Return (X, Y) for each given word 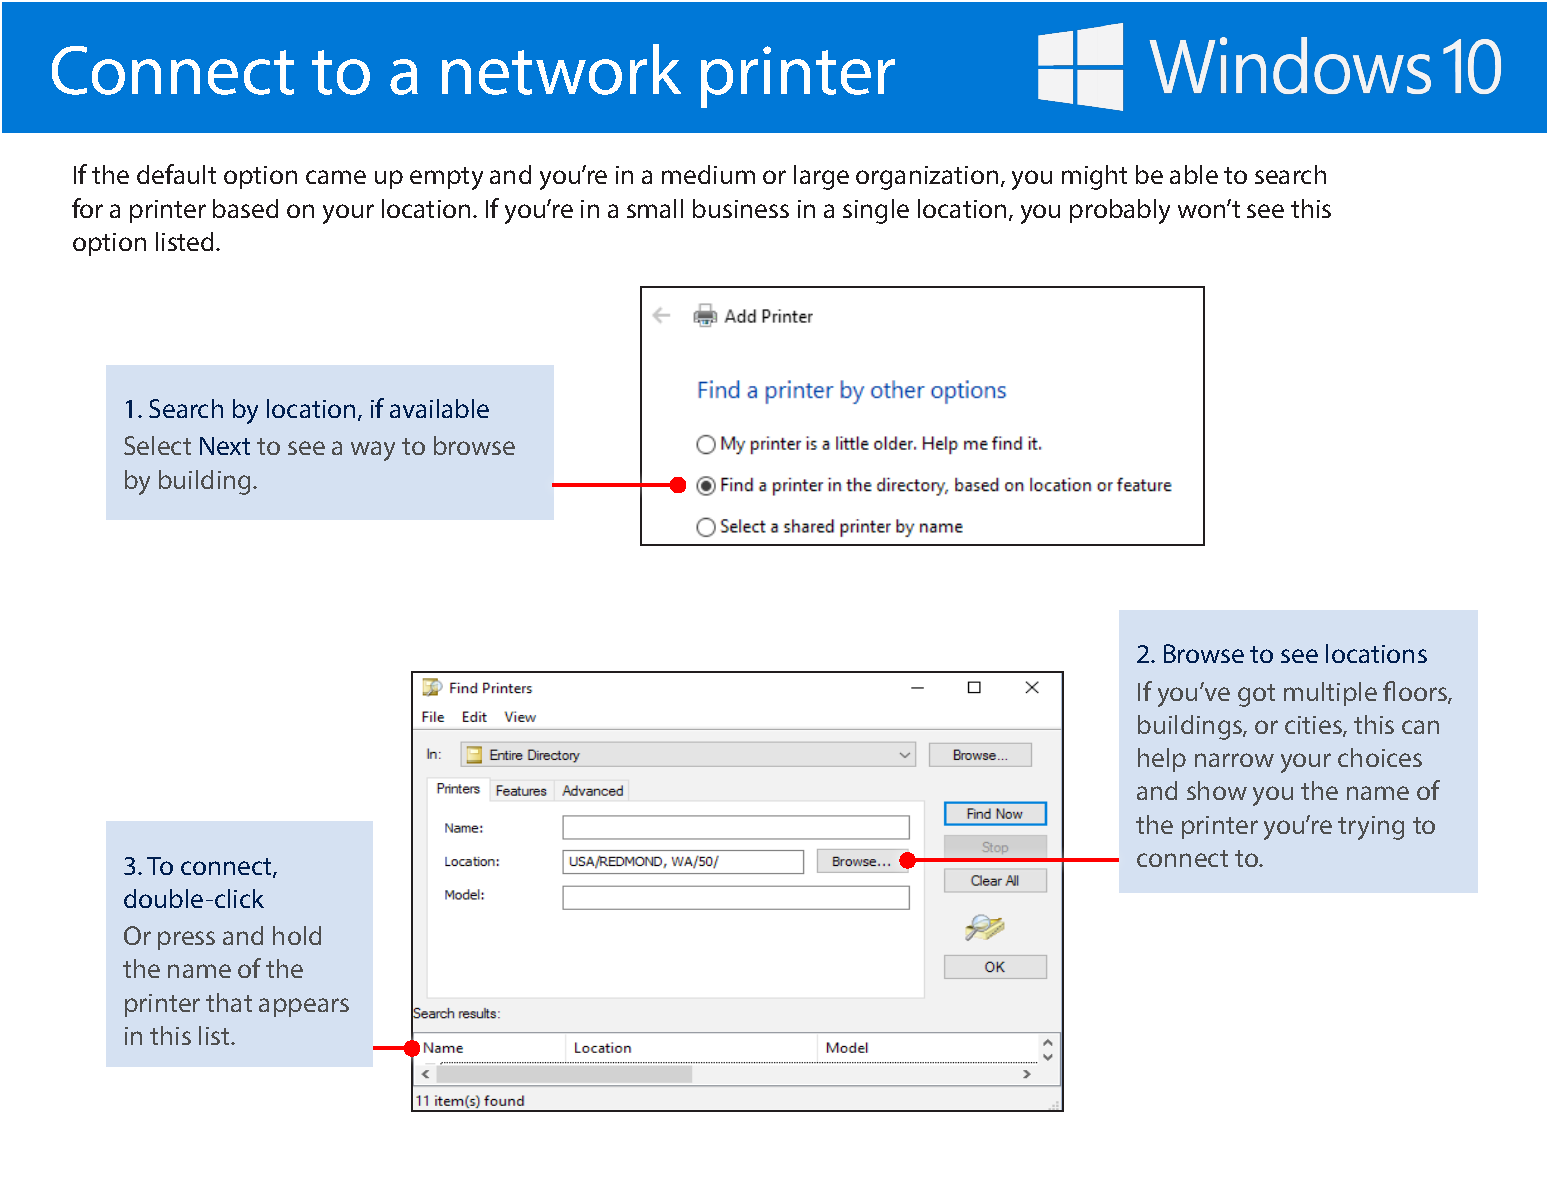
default (176, 174)
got (1256, 695)
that (229, 1002)
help (1162, 760)
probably (1120, 211)
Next (225, 446)
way (373, 451)
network (561, 69)
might (1094, 177)
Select (157, 445)
